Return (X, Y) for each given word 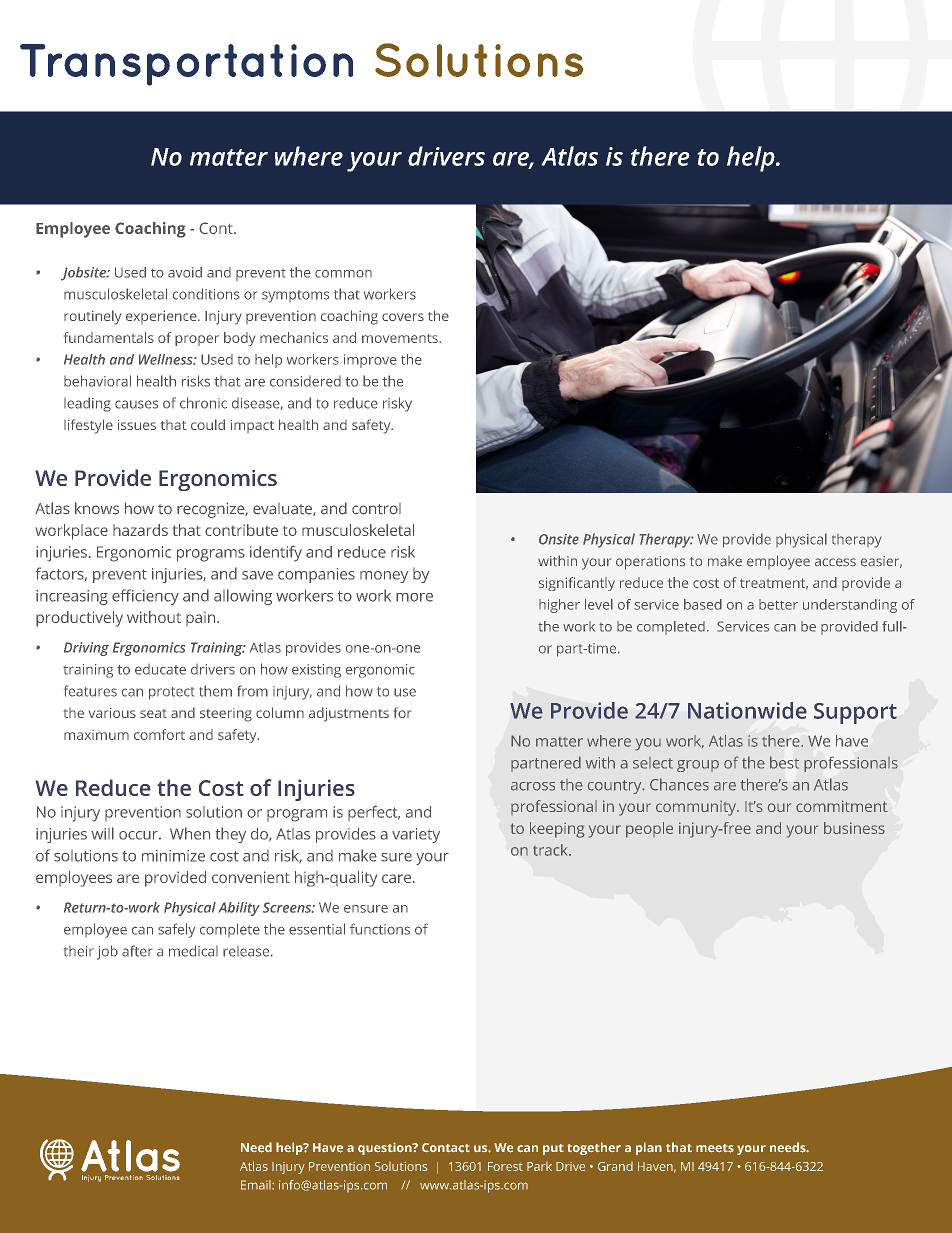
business (854, 828)
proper (197, 340)
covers (403, 317)
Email (257, 1185)
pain (202, 619)
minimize (173, 856)
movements (401, 338)
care (396, 878)
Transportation (186, 65)
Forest (505, 1166)
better (778, 604)
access (835, 562)
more (414, 597)
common (343, 274)
